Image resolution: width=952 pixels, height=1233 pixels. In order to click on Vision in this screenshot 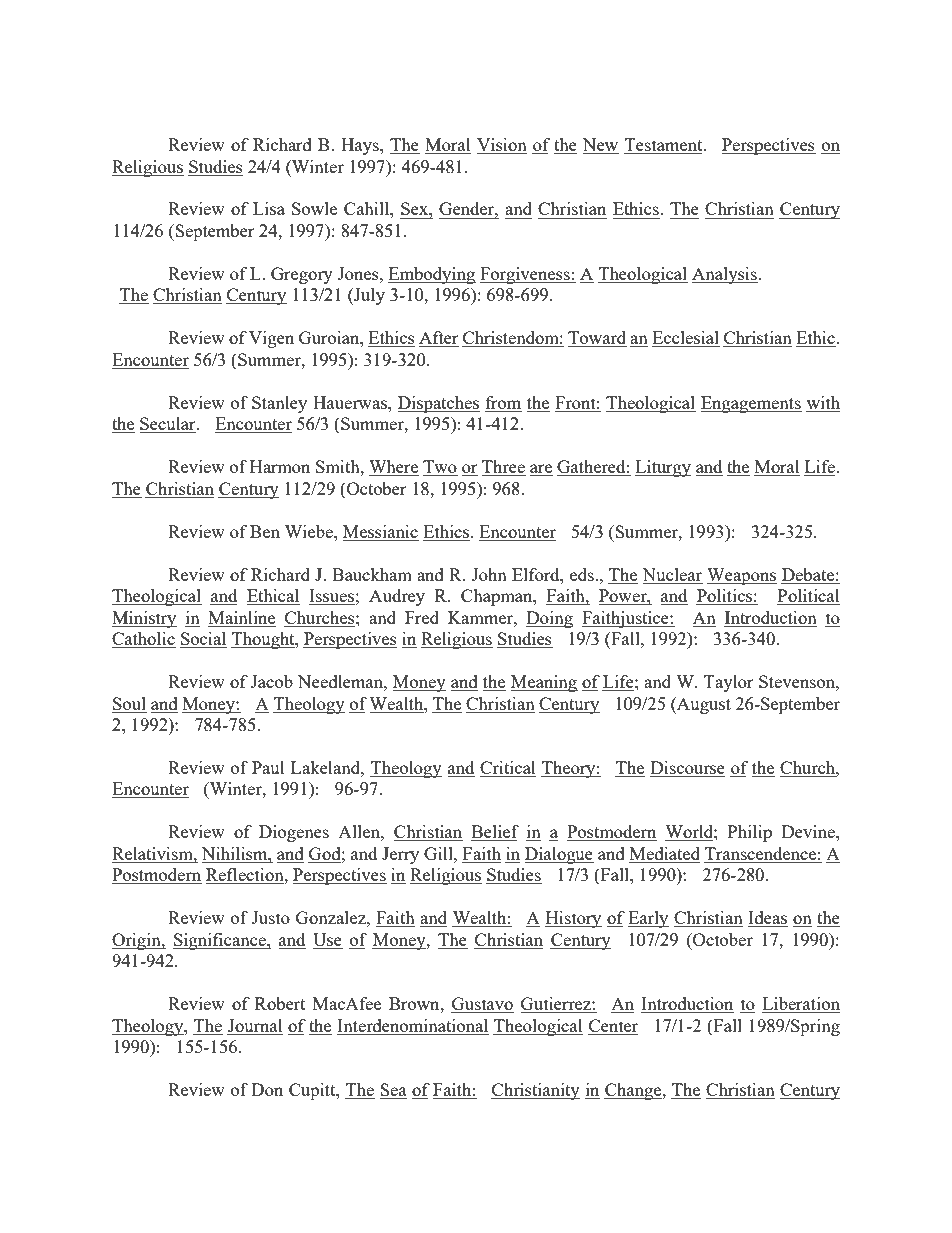, I will do `click(502, 146)`.
